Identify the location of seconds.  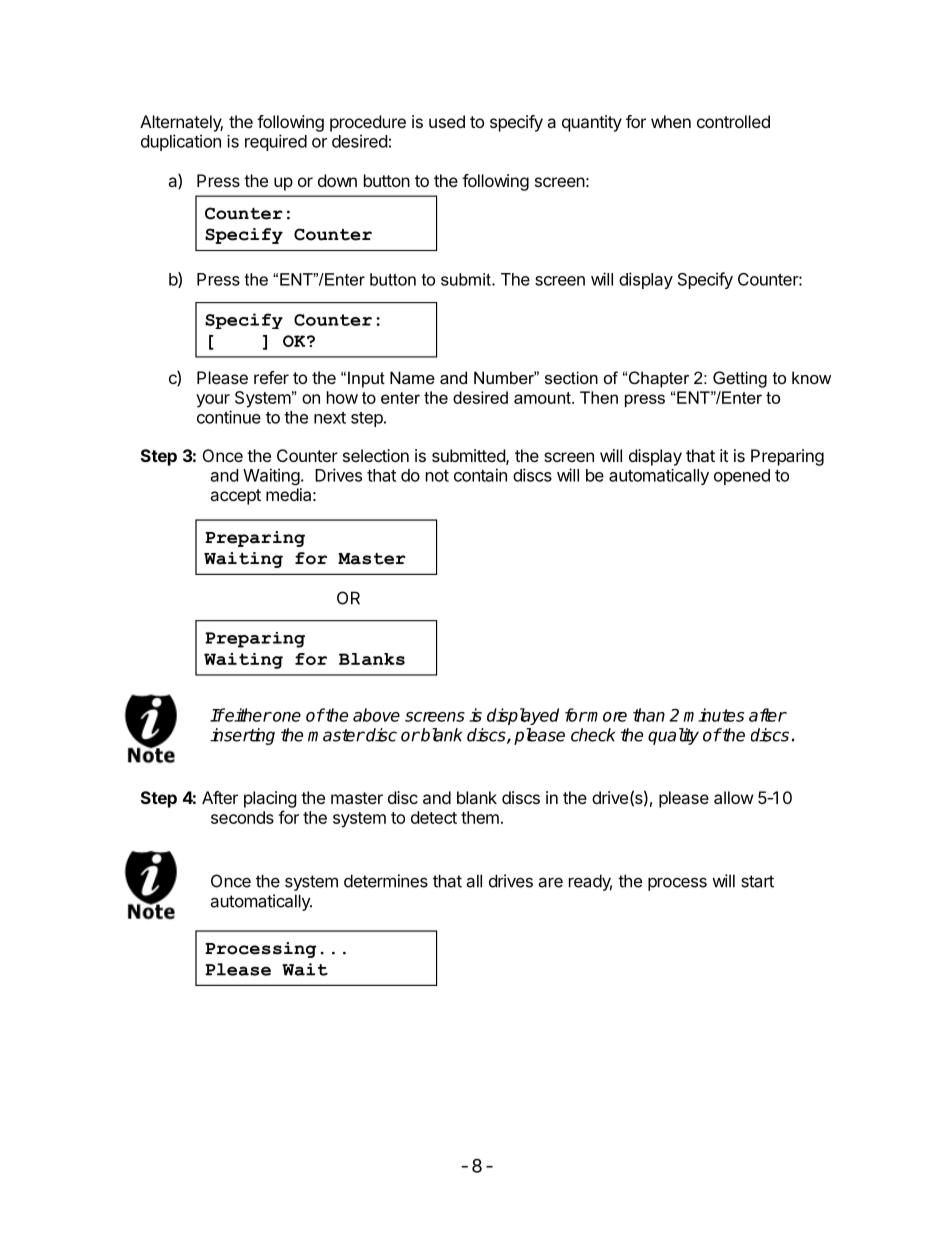
(242, 817).
